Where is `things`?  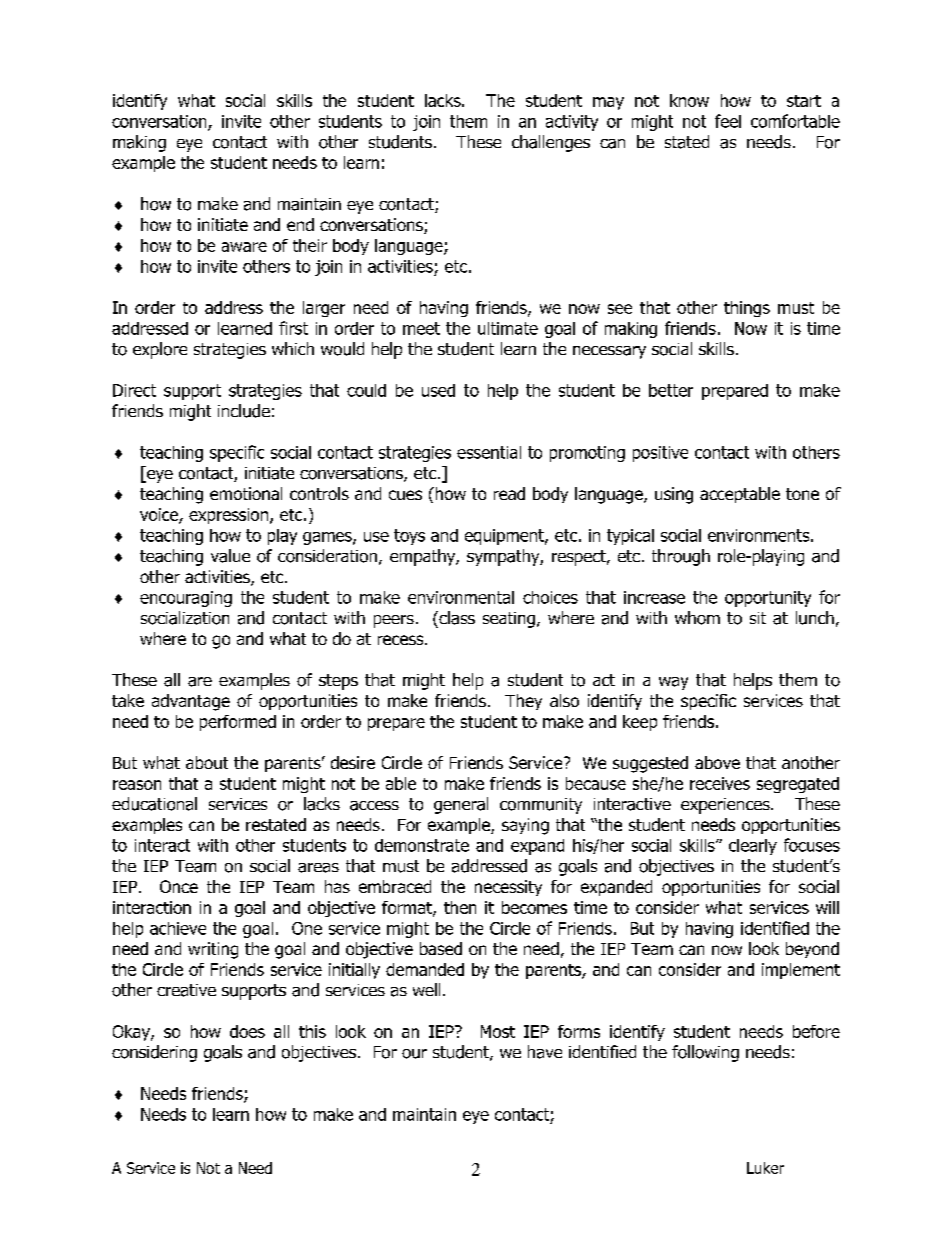
things is located at coordinates (747, 309).
